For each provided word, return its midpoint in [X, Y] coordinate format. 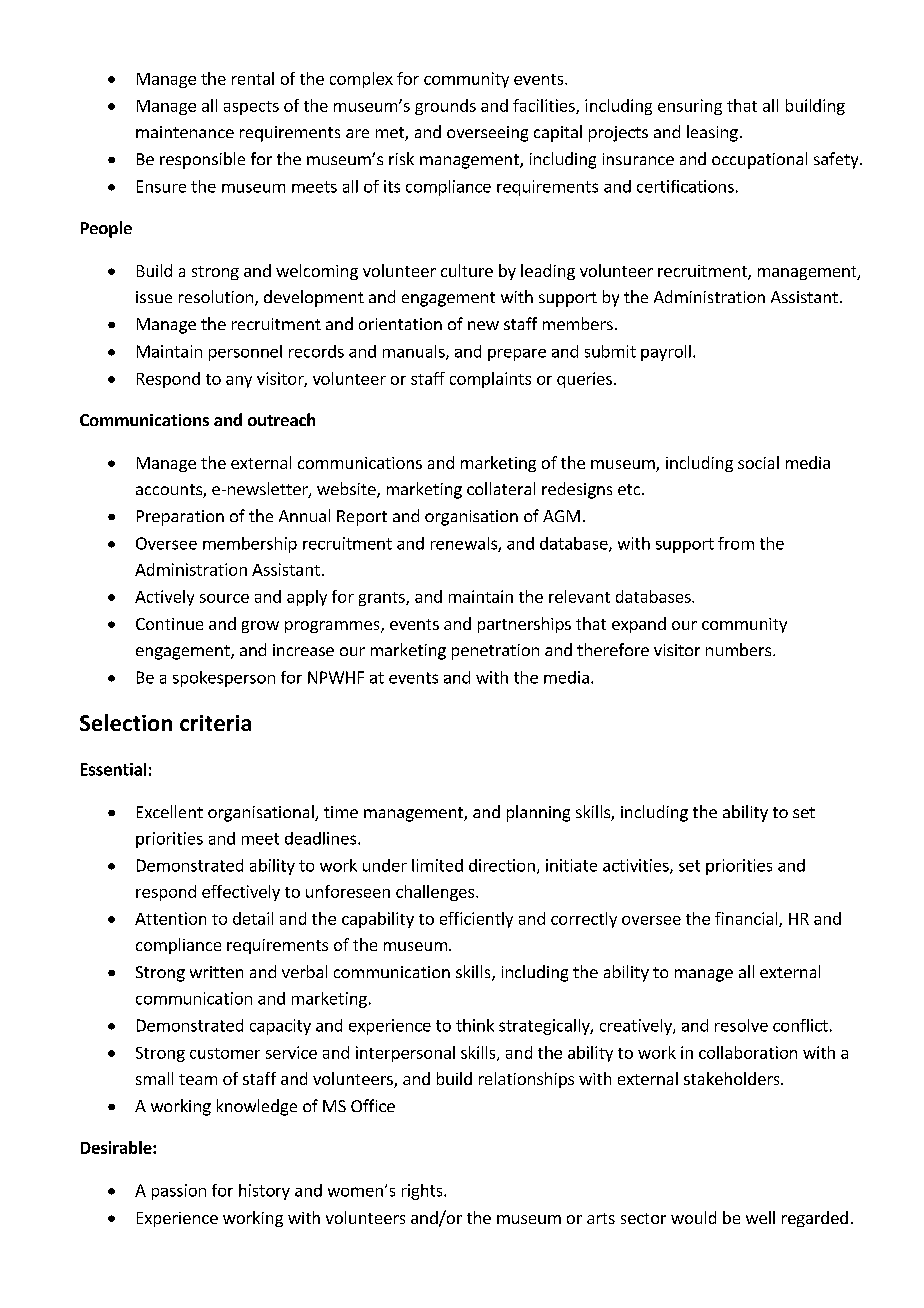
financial [747, 919]
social [758, 462]
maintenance [185, 132]
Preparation [180, 518]
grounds [445, 107]
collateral [501, 488]
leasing [712, 133]
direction [502, 865]
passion [179, 1192]
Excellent [170, 811]
